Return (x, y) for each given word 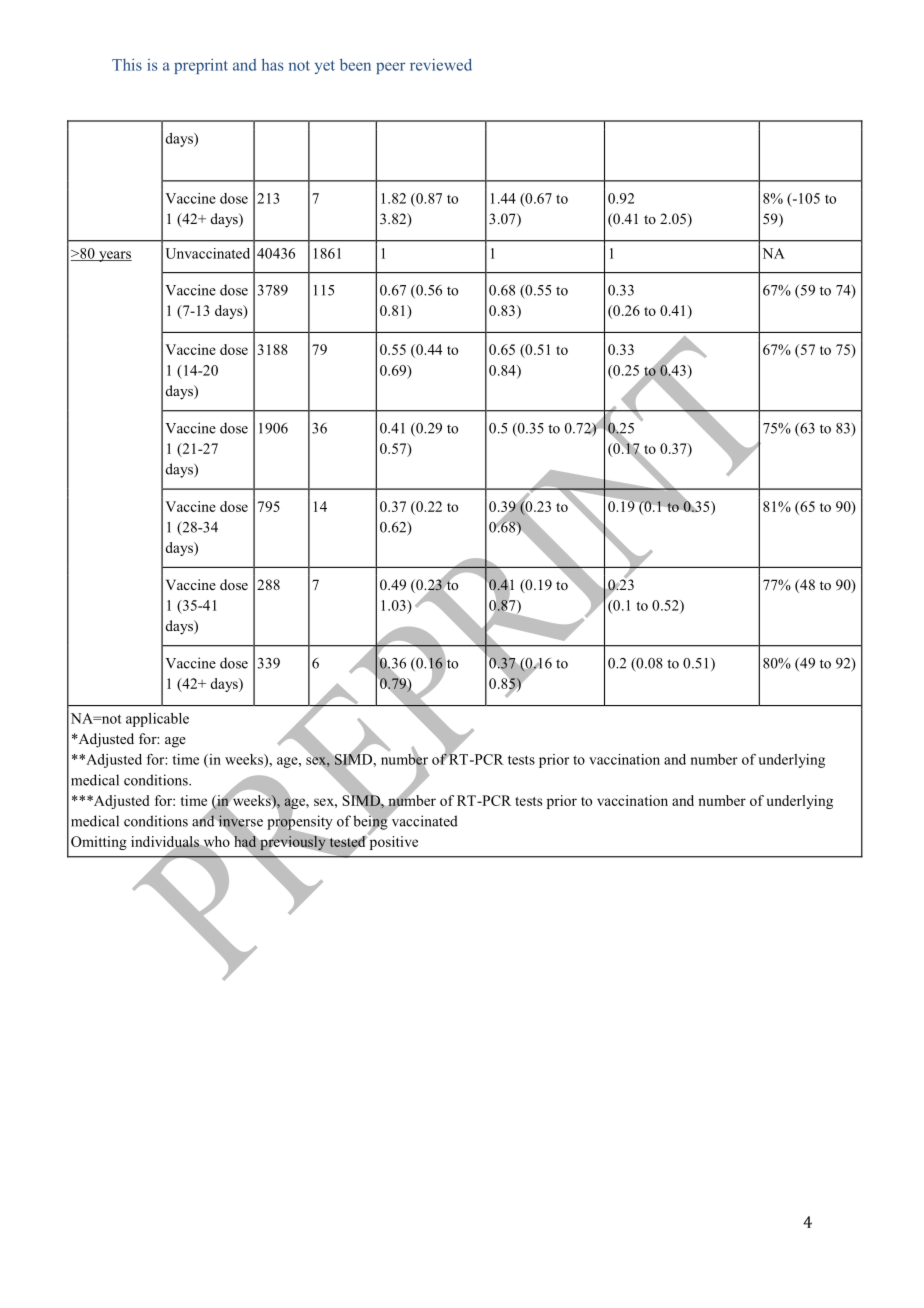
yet (325, 67)
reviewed (441, 64)
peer (390, 68)
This (127, 65)
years (114, 256)
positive (392, 841)
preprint (201, 66)
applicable (157, 720)
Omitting (99, 843)
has (272, 64)
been (355, 64)
